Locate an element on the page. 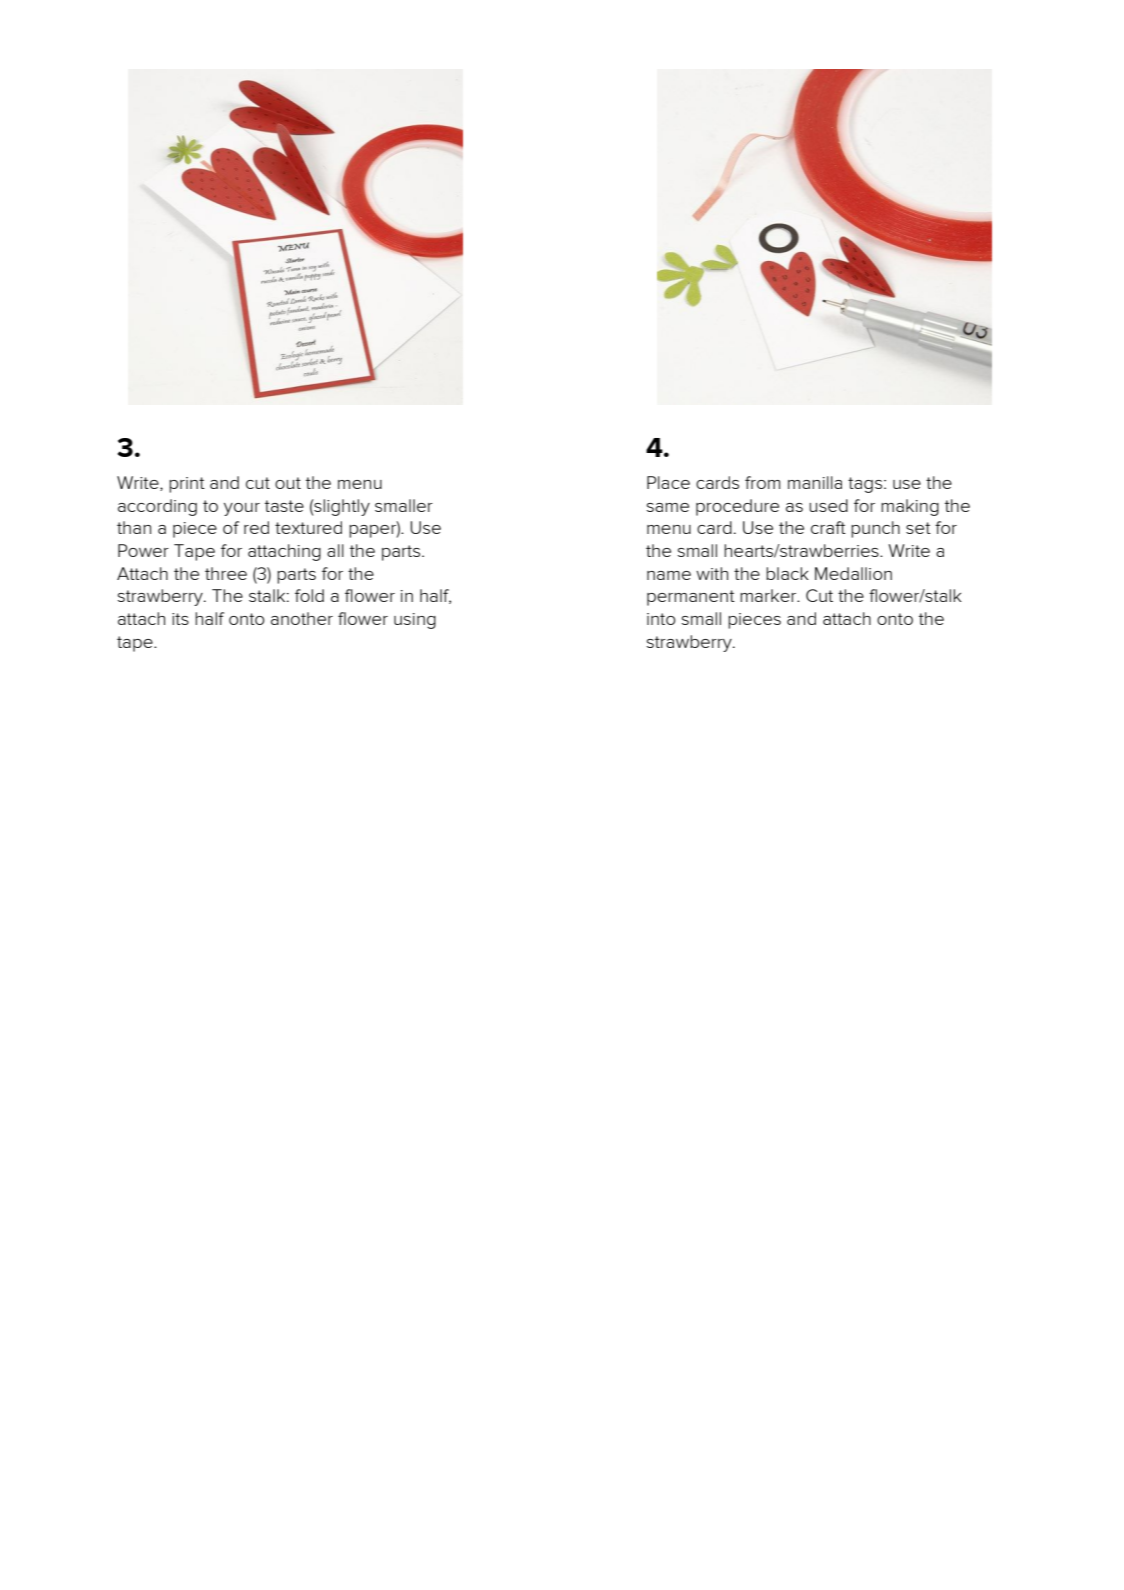  Place is located at coordinates (668, 482).
